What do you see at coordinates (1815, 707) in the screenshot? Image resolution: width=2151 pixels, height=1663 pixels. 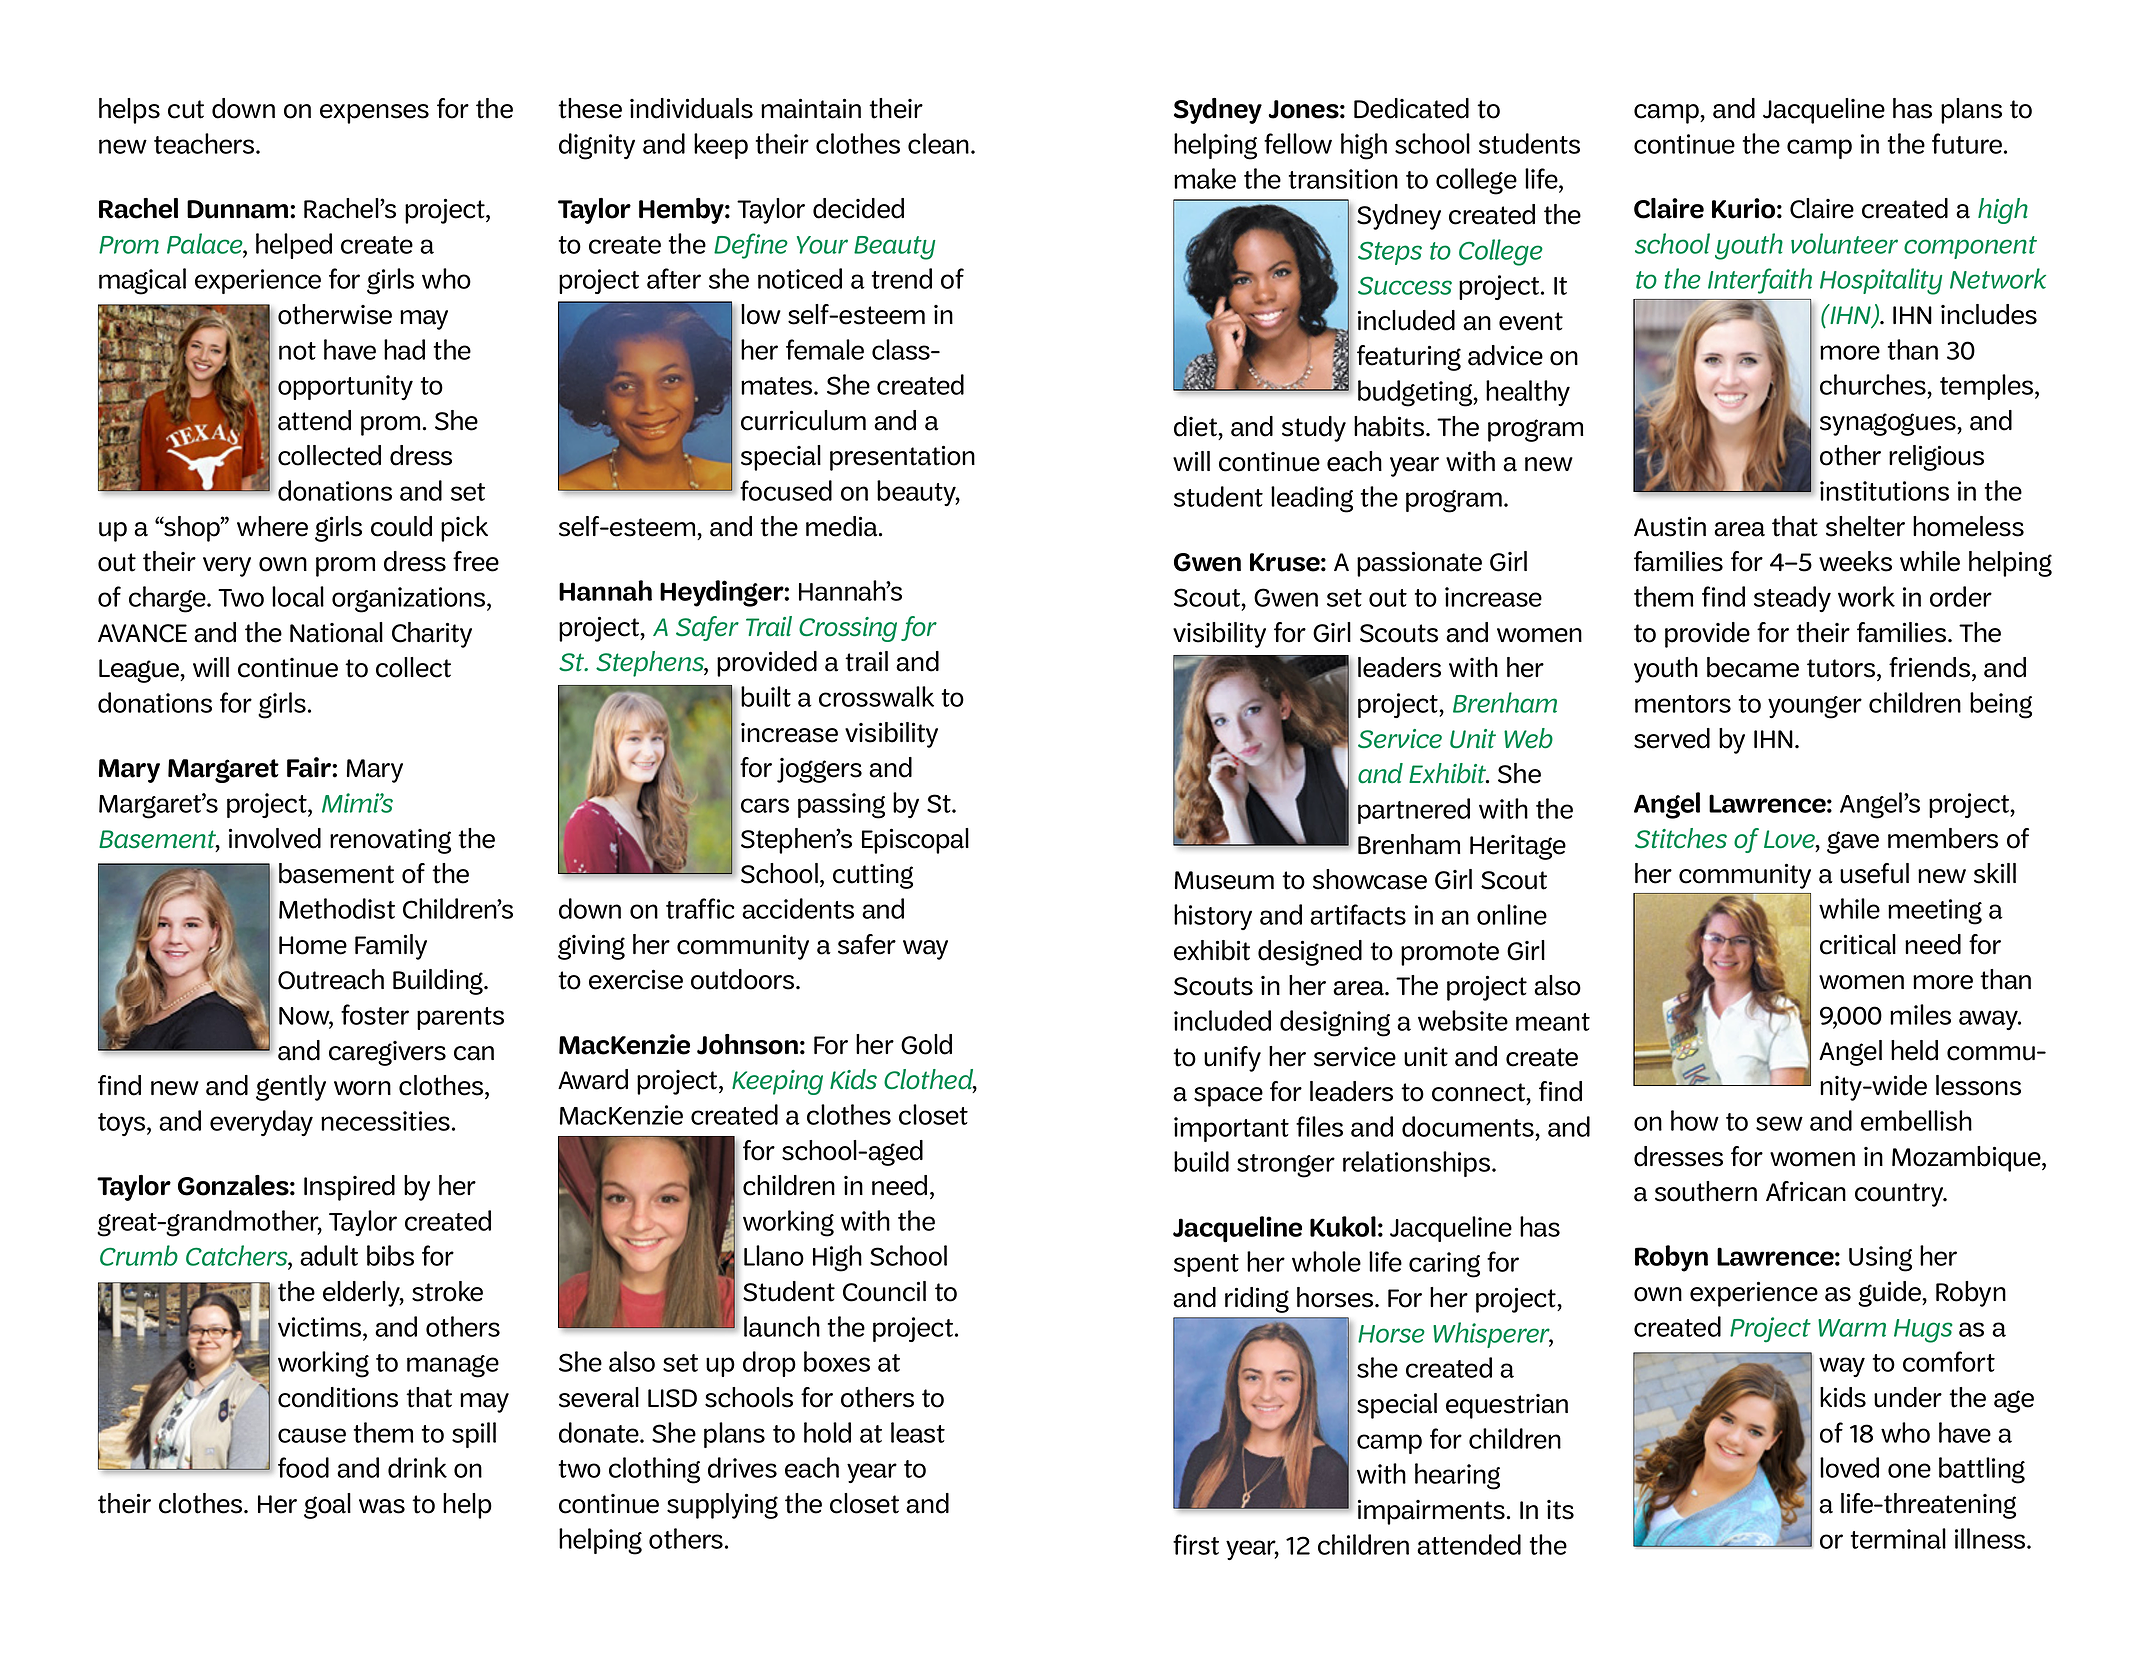 I see `younger` at bounding box center [1815, 707].
